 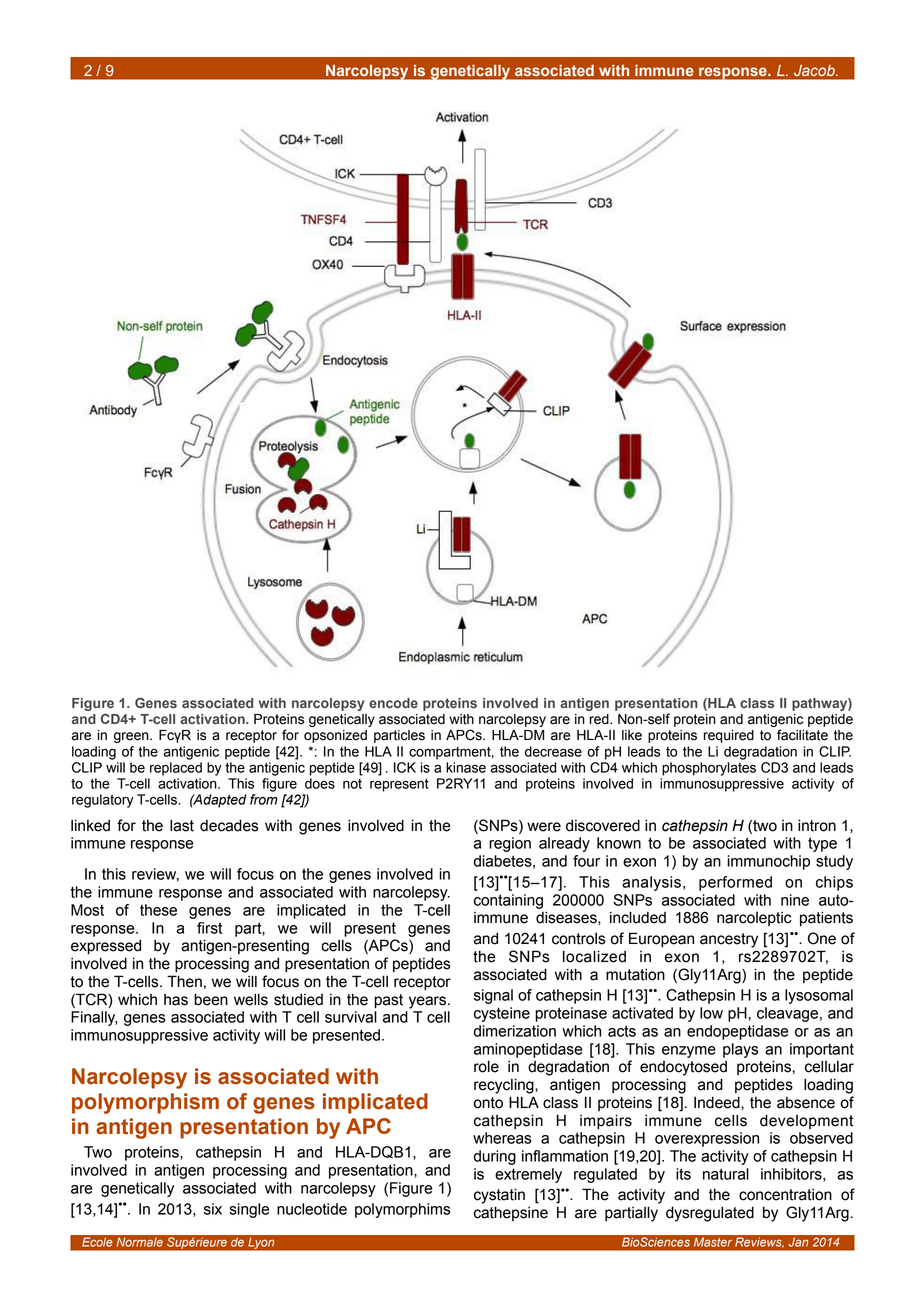 What do you see at coordinates (508, 901) in the page?
I see `containing` at bounding box center [508, 901].
